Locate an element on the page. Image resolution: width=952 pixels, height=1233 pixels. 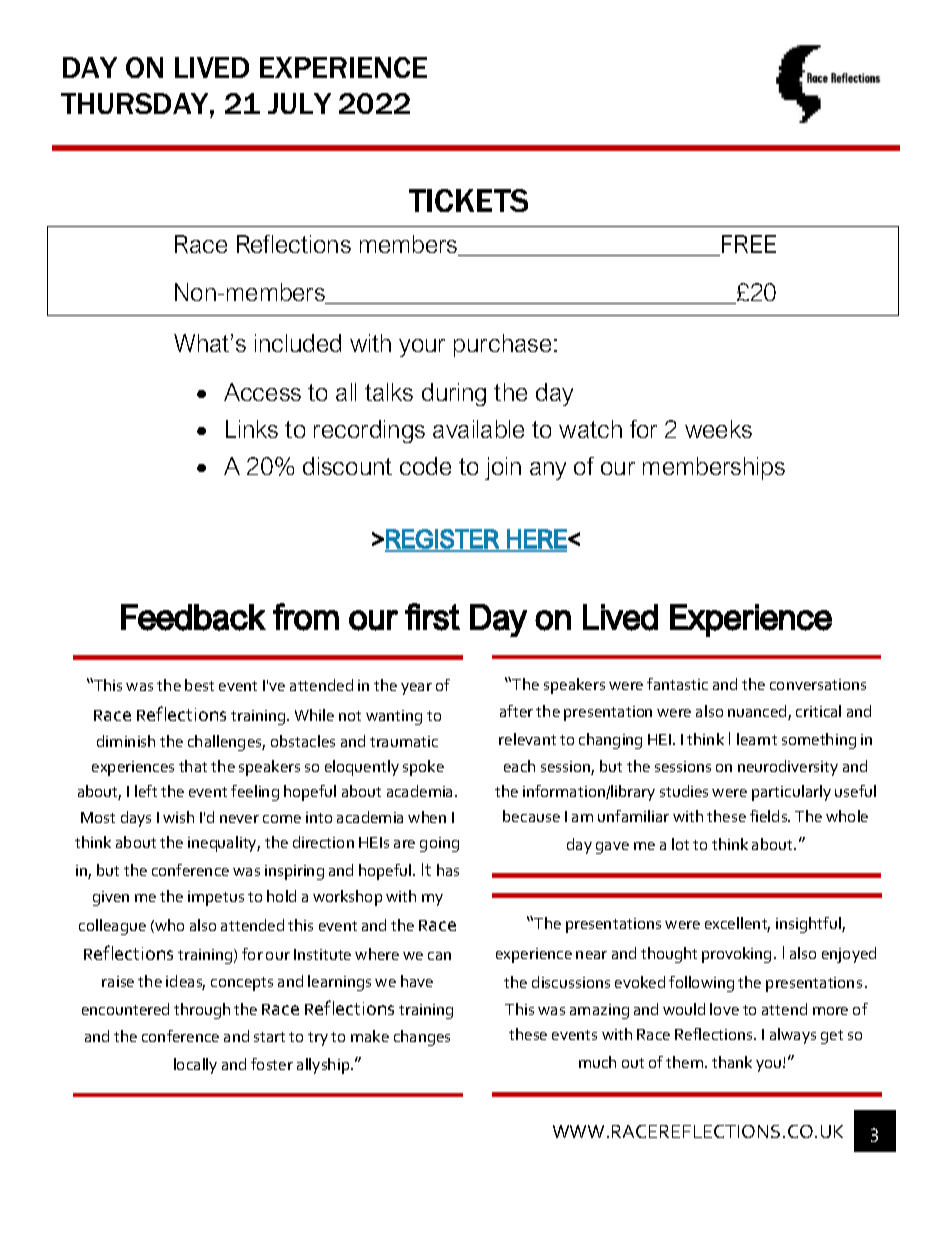
changes is located at coordinates (422, 1038).
